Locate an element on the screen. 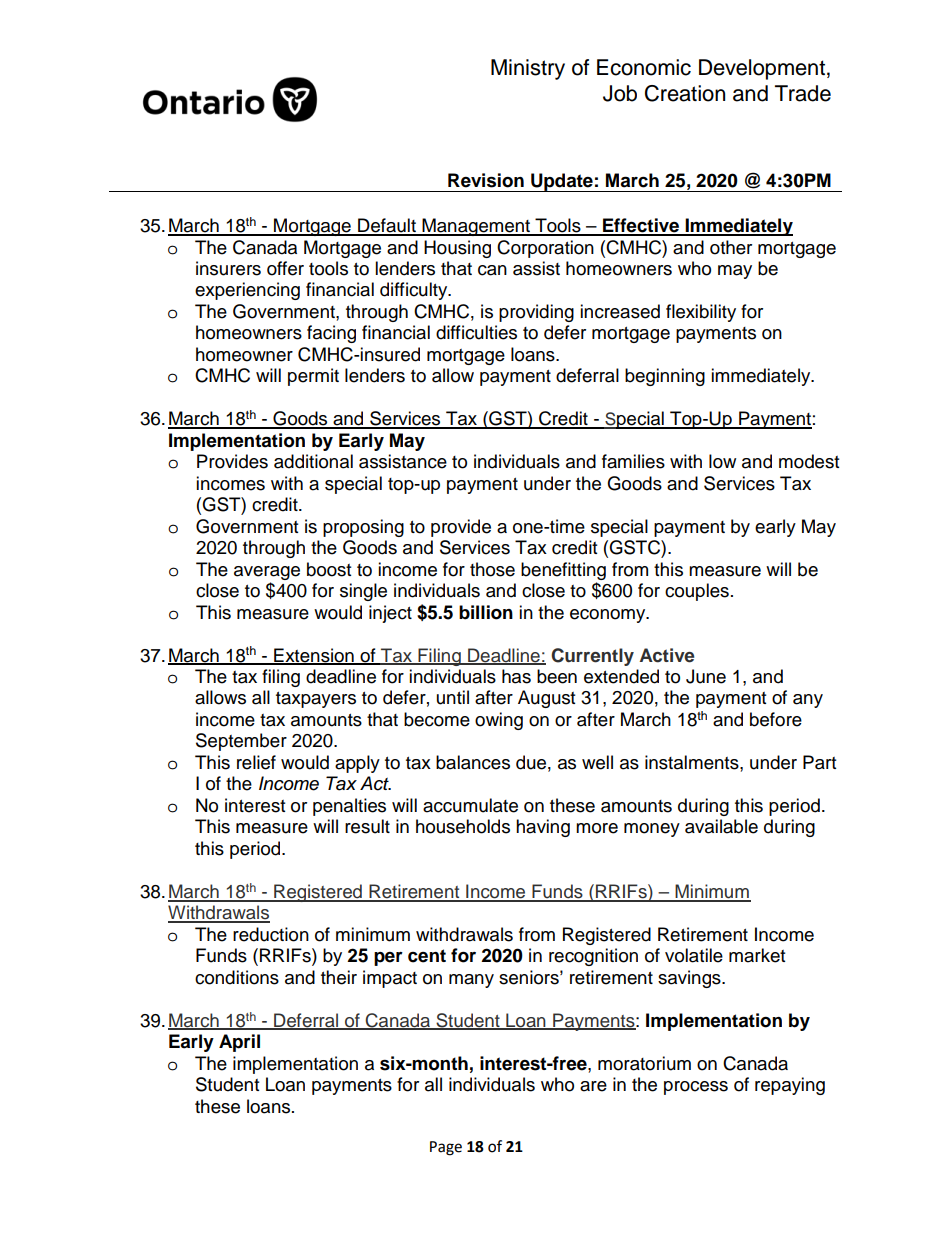 This screenshot has height=1233, width=952. repaying is located at coordinates (790, 1086).
